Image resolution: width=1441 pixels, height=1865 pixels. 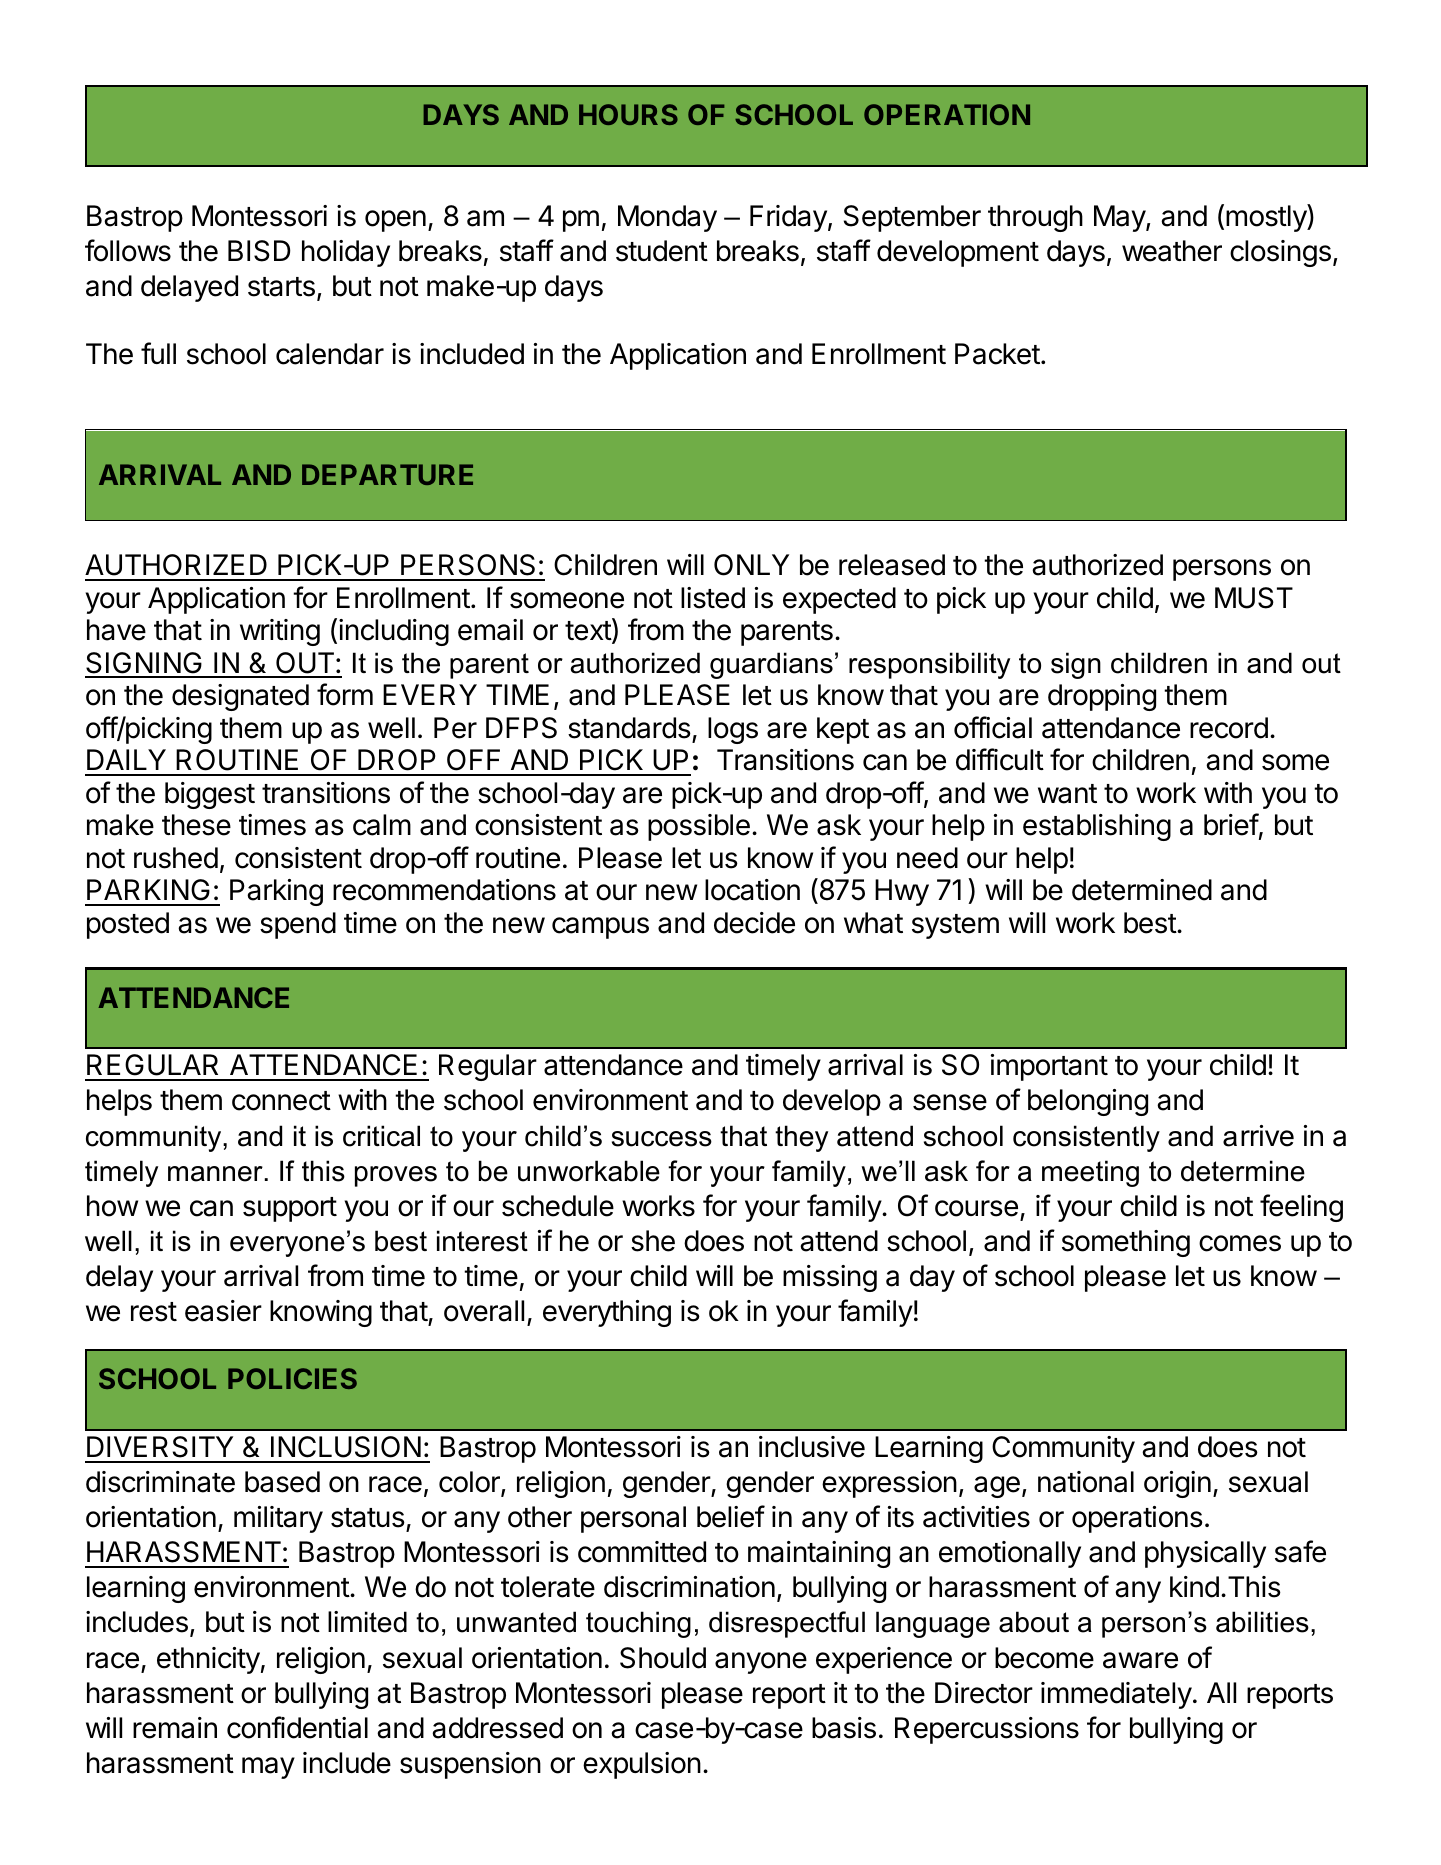 I want to click on weather, so click(x=1172, y=251).
